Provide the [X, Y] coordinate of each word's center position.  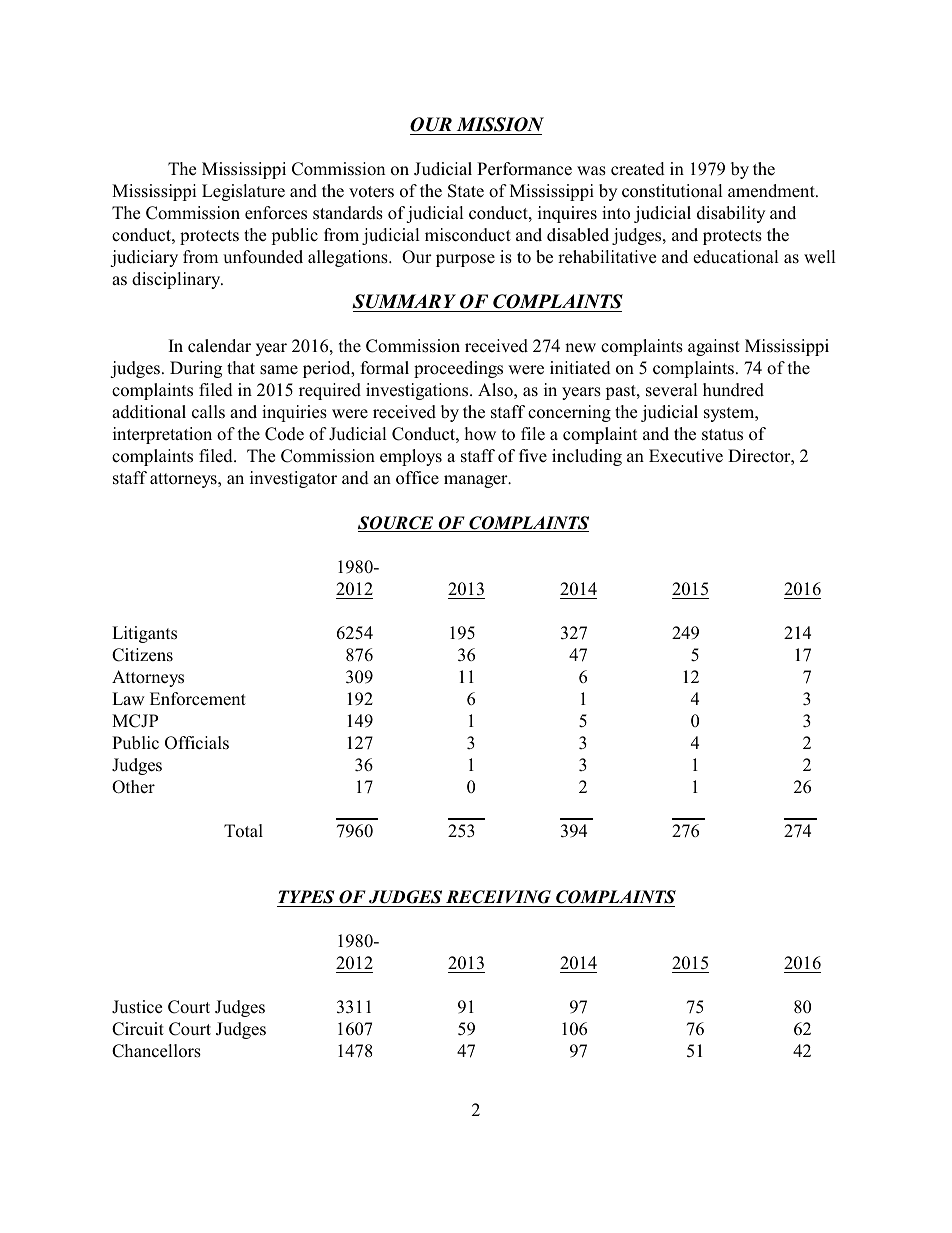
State [466, 191]
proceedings [458, 369]
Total [243, 830]
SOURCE [397, 524]
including [587, 457]
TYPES [306, 897]
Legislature [243, 192]
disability [731, 214]
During [196, 369]
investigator [293, 479]
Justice [137, 1007]
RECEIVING [498, 897]
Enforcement [198, 699]
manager [477, 481]
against [714, 347]
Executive [686, 456]
